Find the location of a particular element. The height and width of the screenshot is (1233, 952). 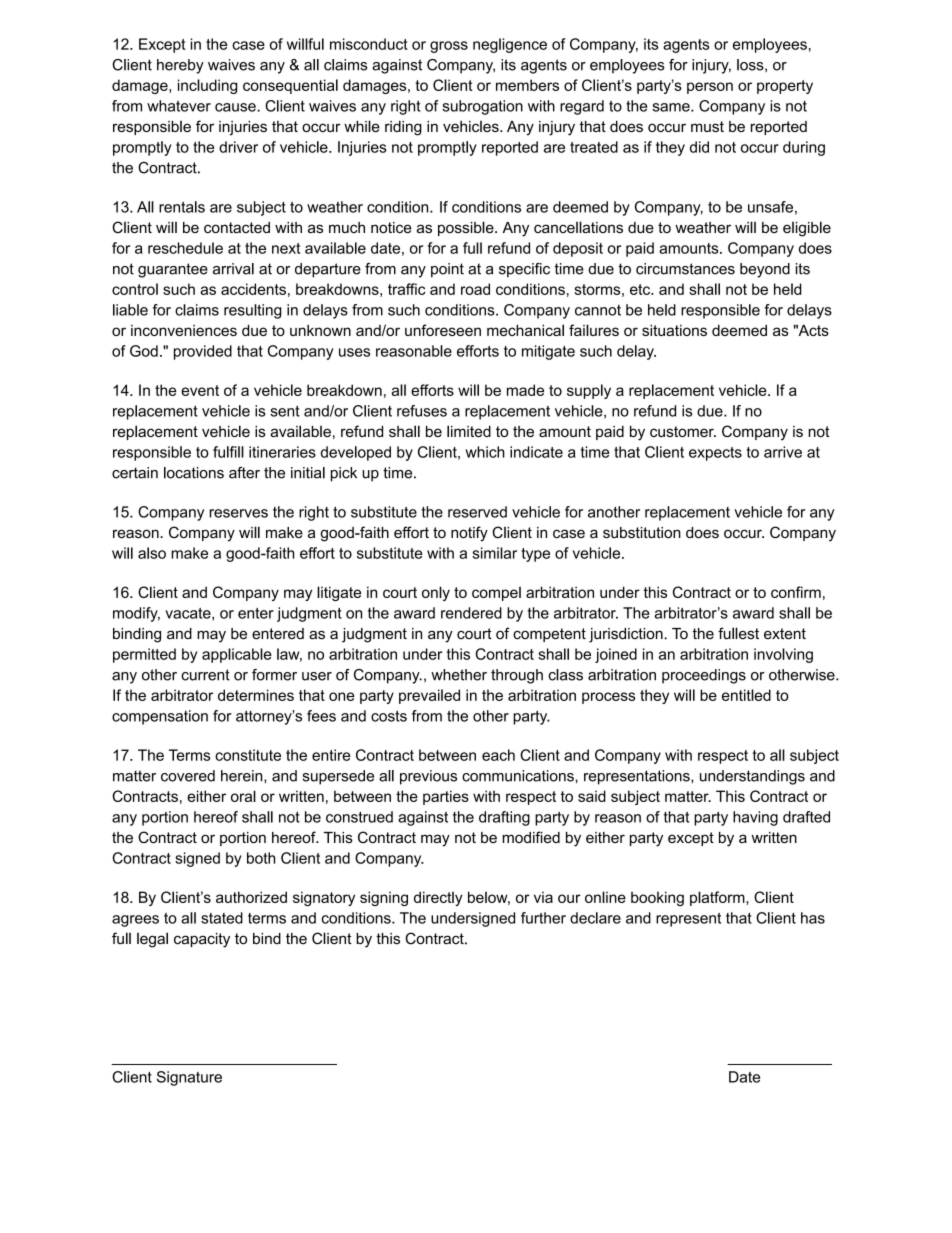

including is located at coordinates (207, 86).
